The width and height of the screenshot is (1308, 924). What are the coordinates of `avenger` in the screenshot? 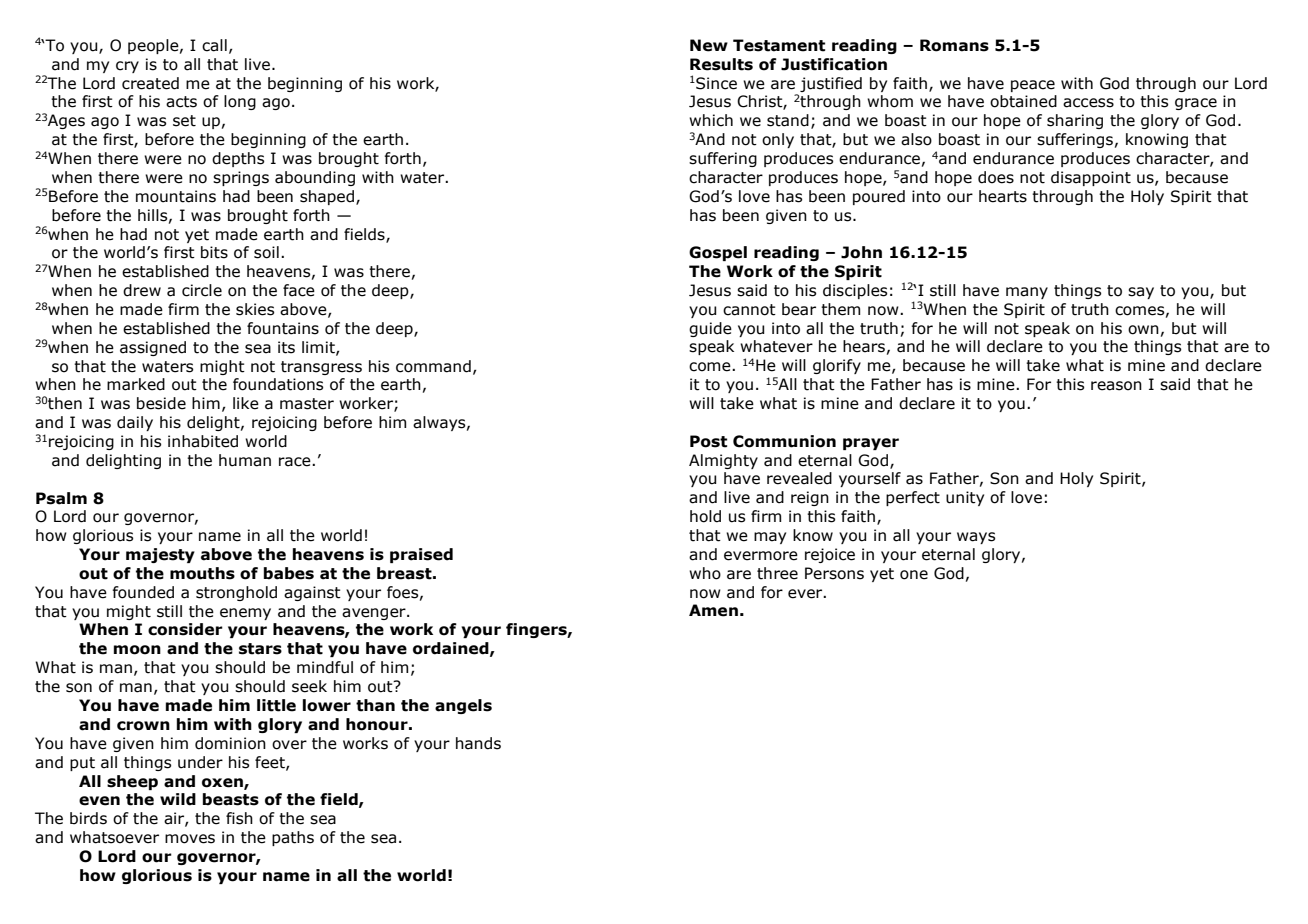 It's located at (375, 614).
